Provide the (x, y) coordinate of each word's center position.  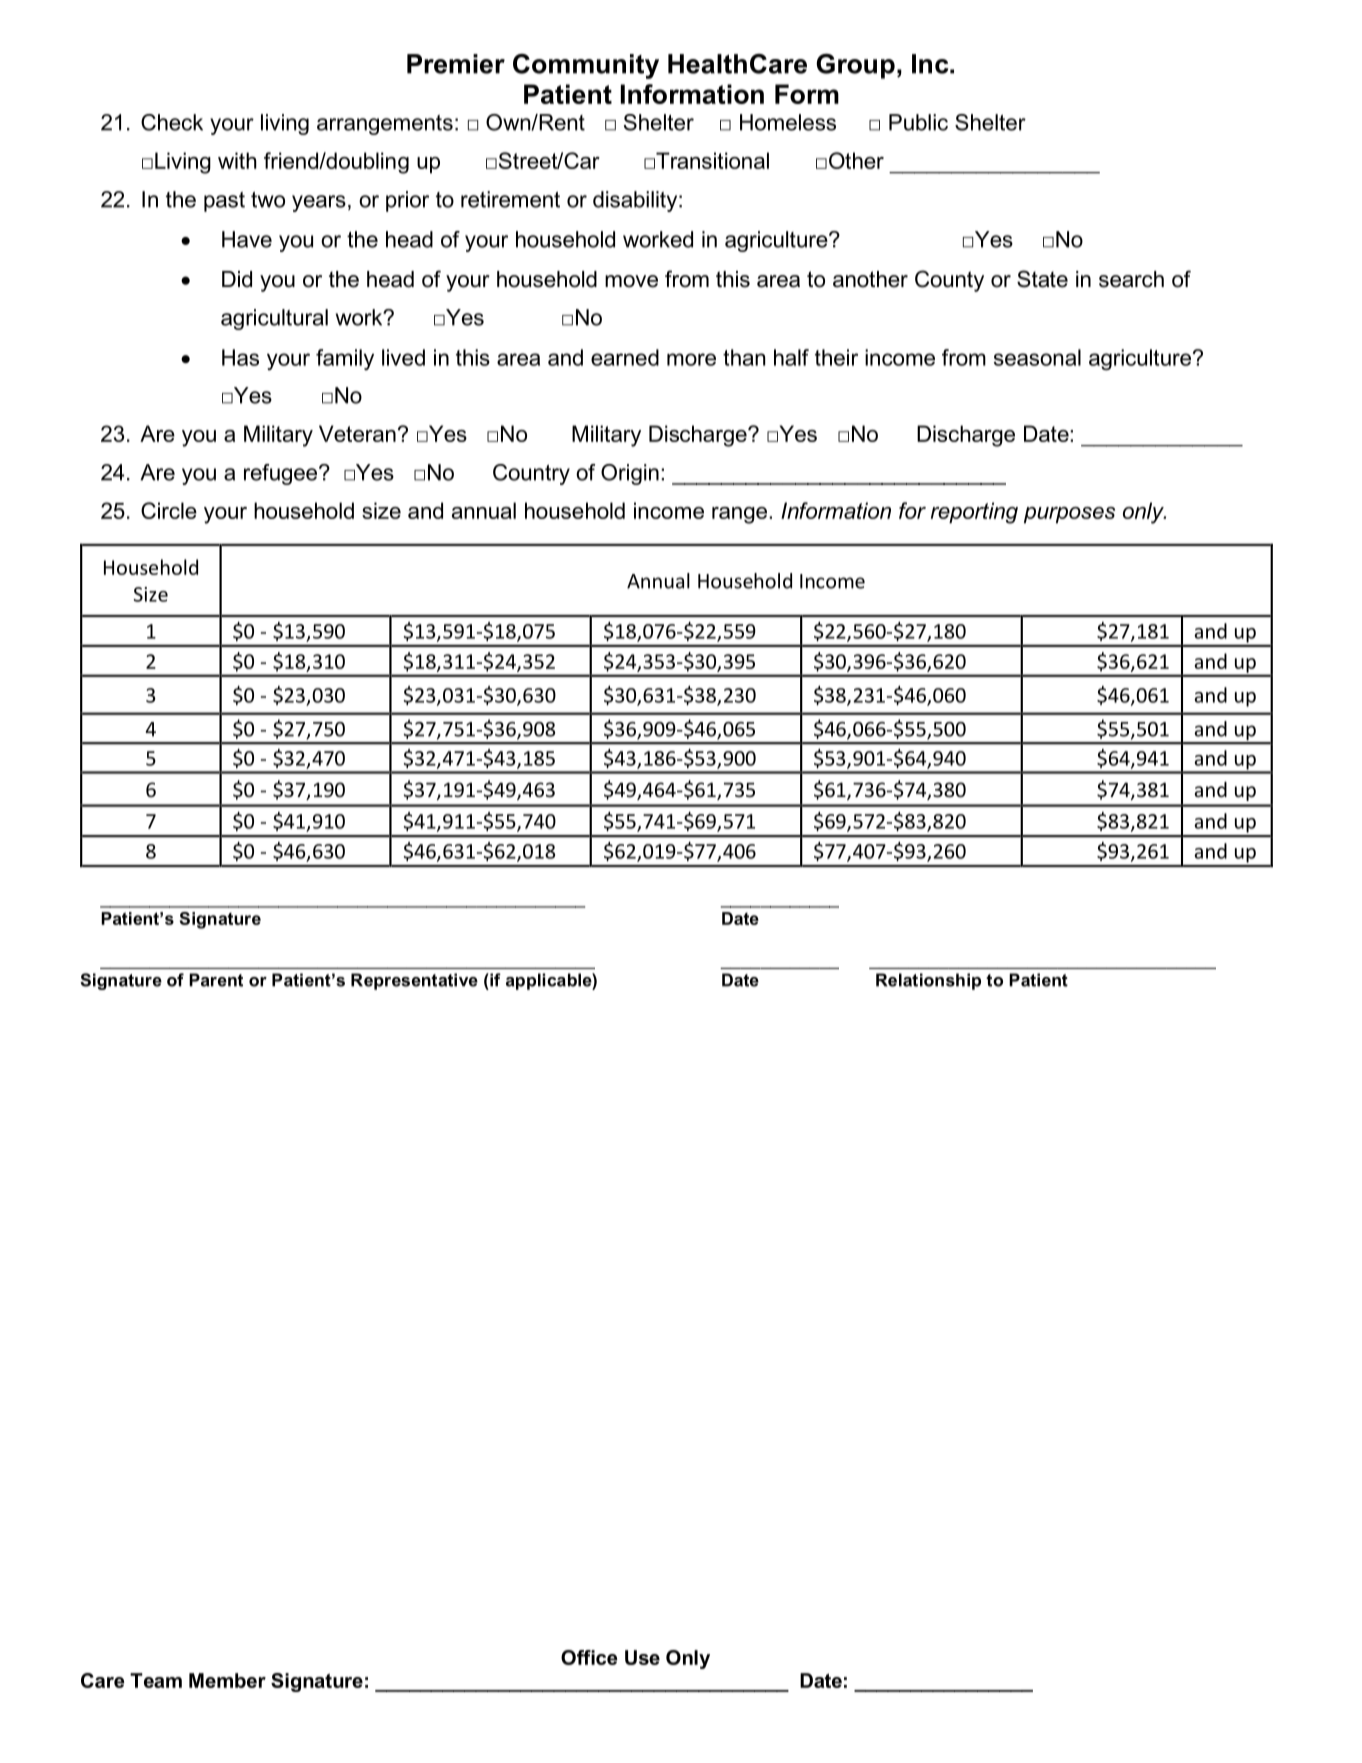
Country (531, 474)
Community (586, 66)
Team (156, 1680)
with (237, 160)
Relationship (928, 981)
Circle (169, 510)
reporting (974, 513)
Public (918, 122)
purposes (1069, 515)
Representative (414, 981)
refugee (282, 474)
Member (227, 1680)
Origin (630, 474)
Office (589, 1657)
